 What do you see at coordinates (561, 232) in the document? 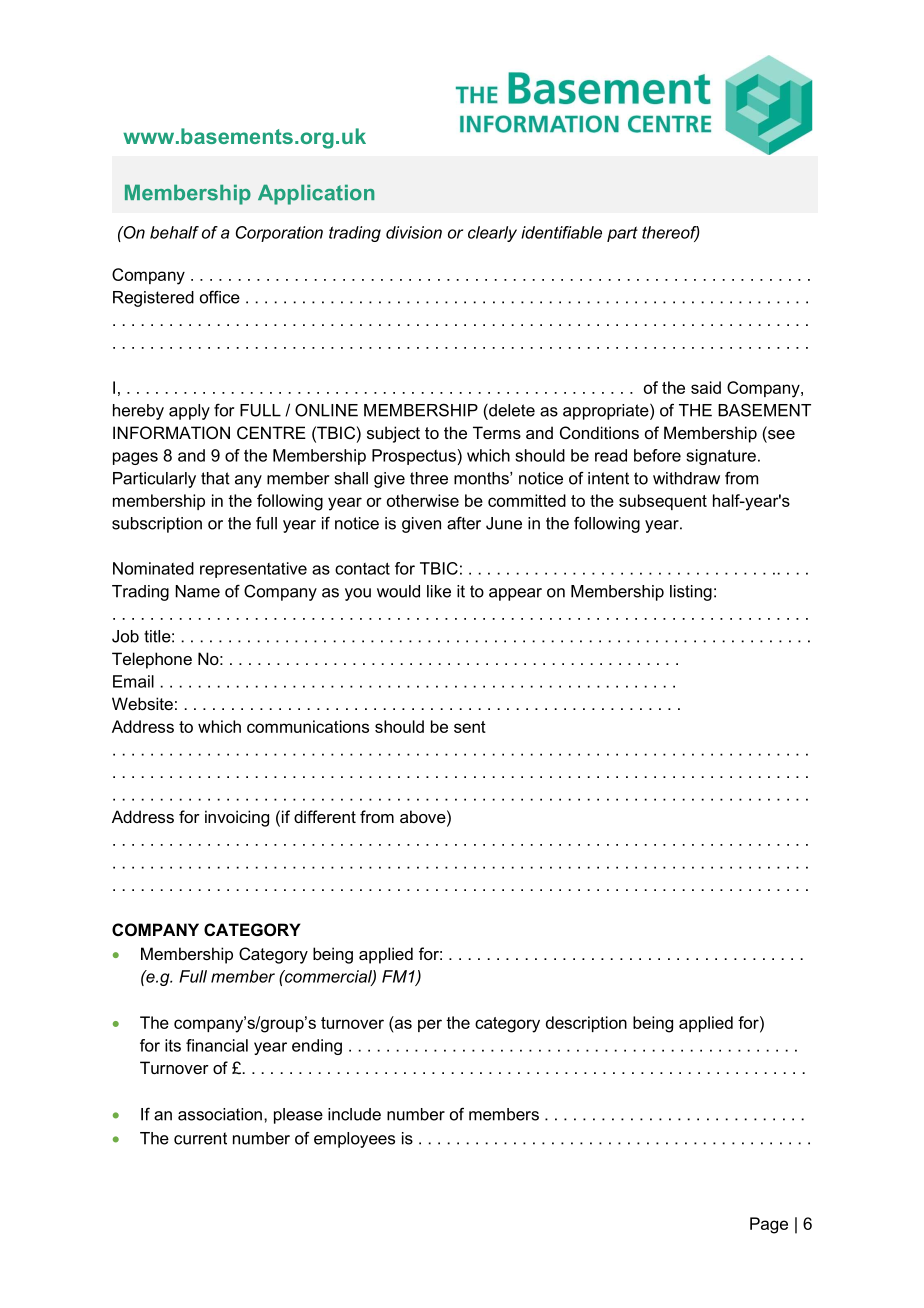
I see `identifiable` at bounding box center [561, 232].
